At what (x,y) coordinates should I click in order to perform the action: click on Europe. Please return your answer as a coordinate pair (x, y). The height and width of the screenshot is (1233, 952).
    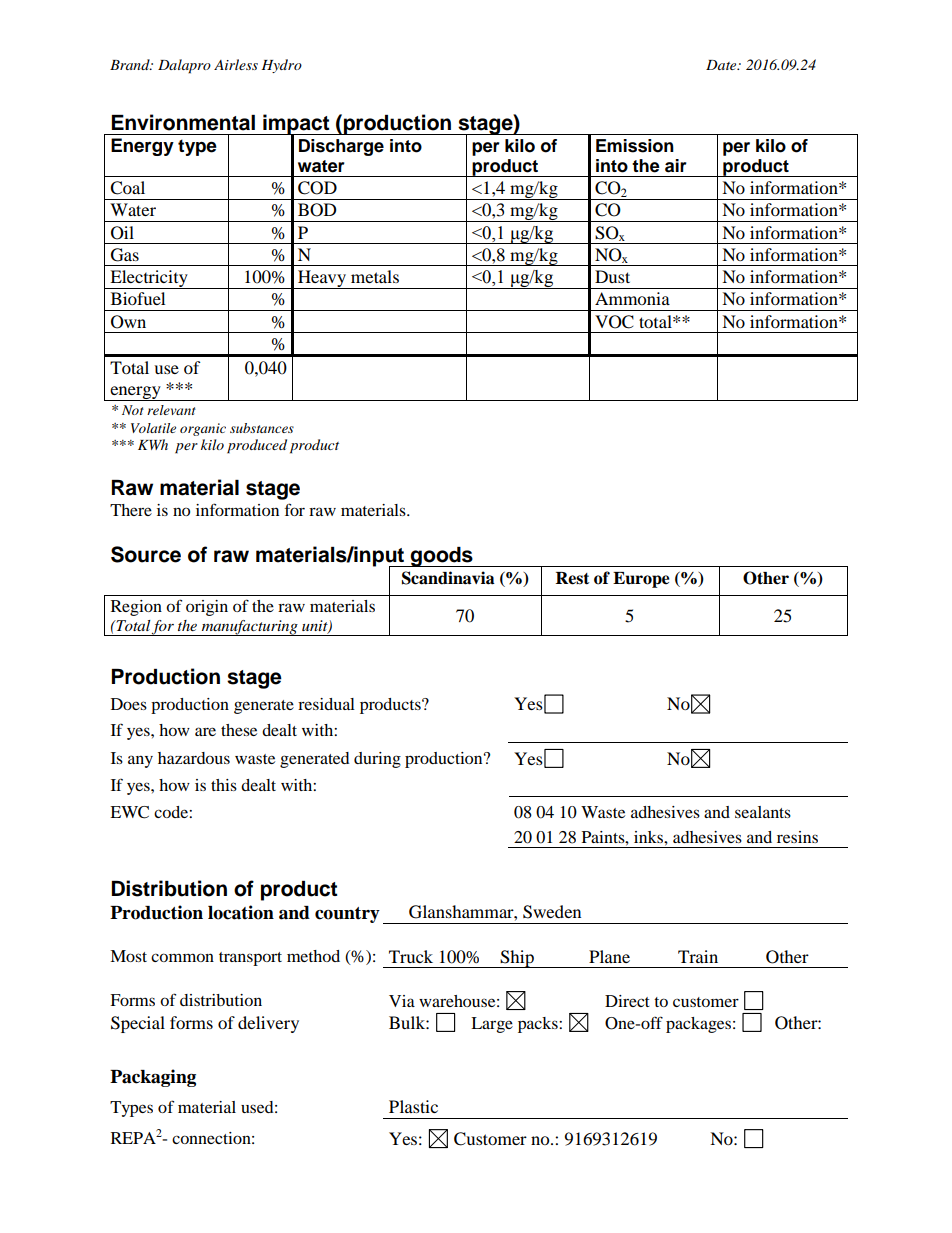
    Looking at the image, I should click on (641, 580).
